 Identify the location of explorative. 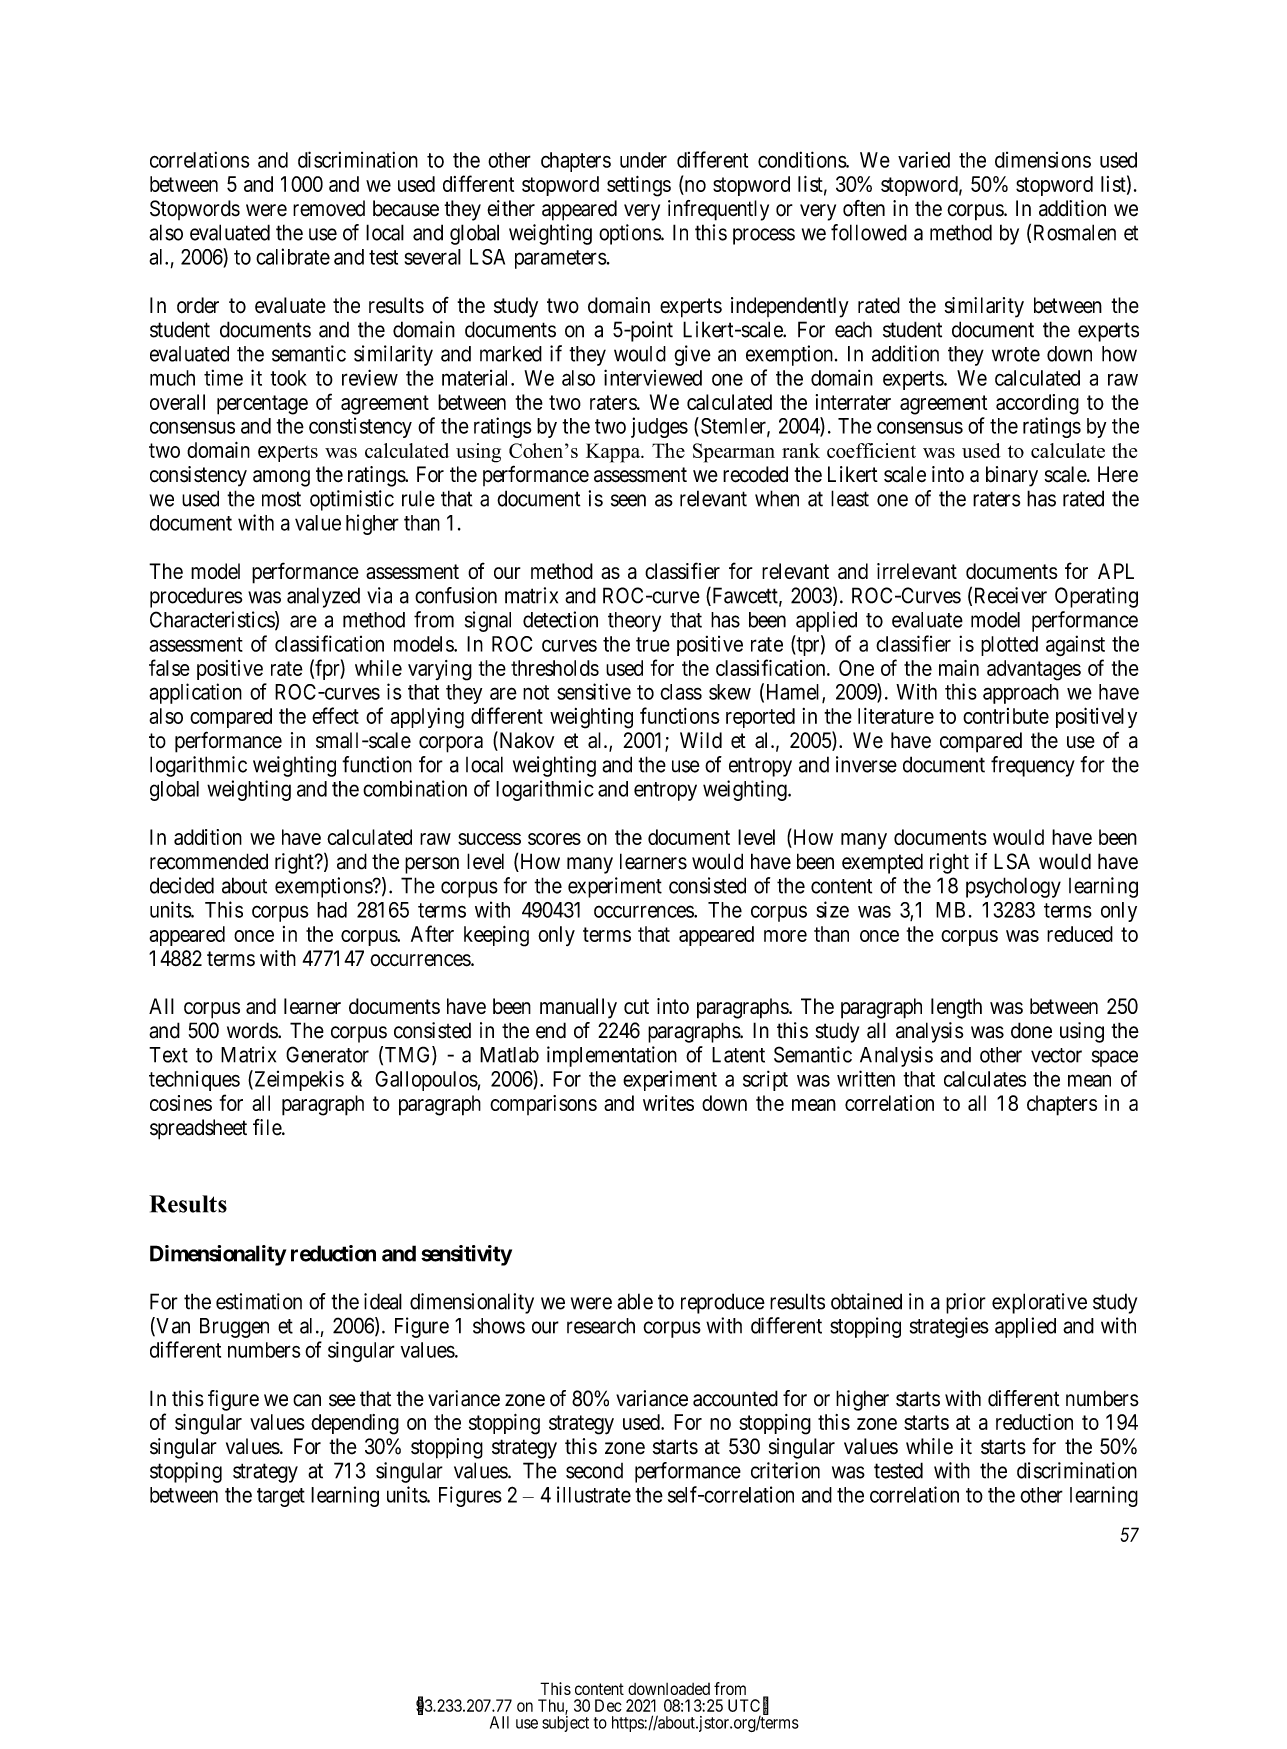
(1039, 1303).
